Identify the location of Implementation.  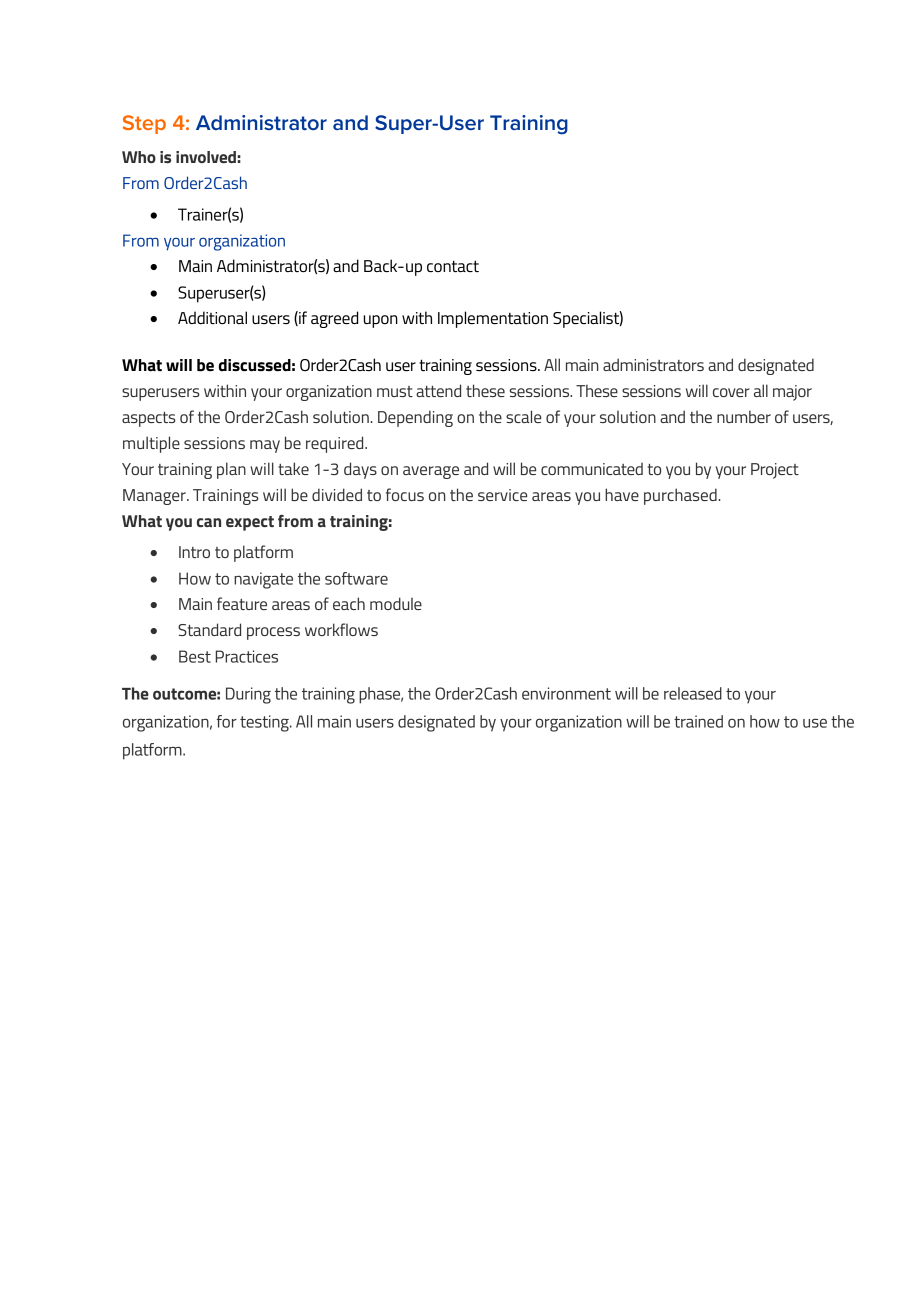
(493, 319).
